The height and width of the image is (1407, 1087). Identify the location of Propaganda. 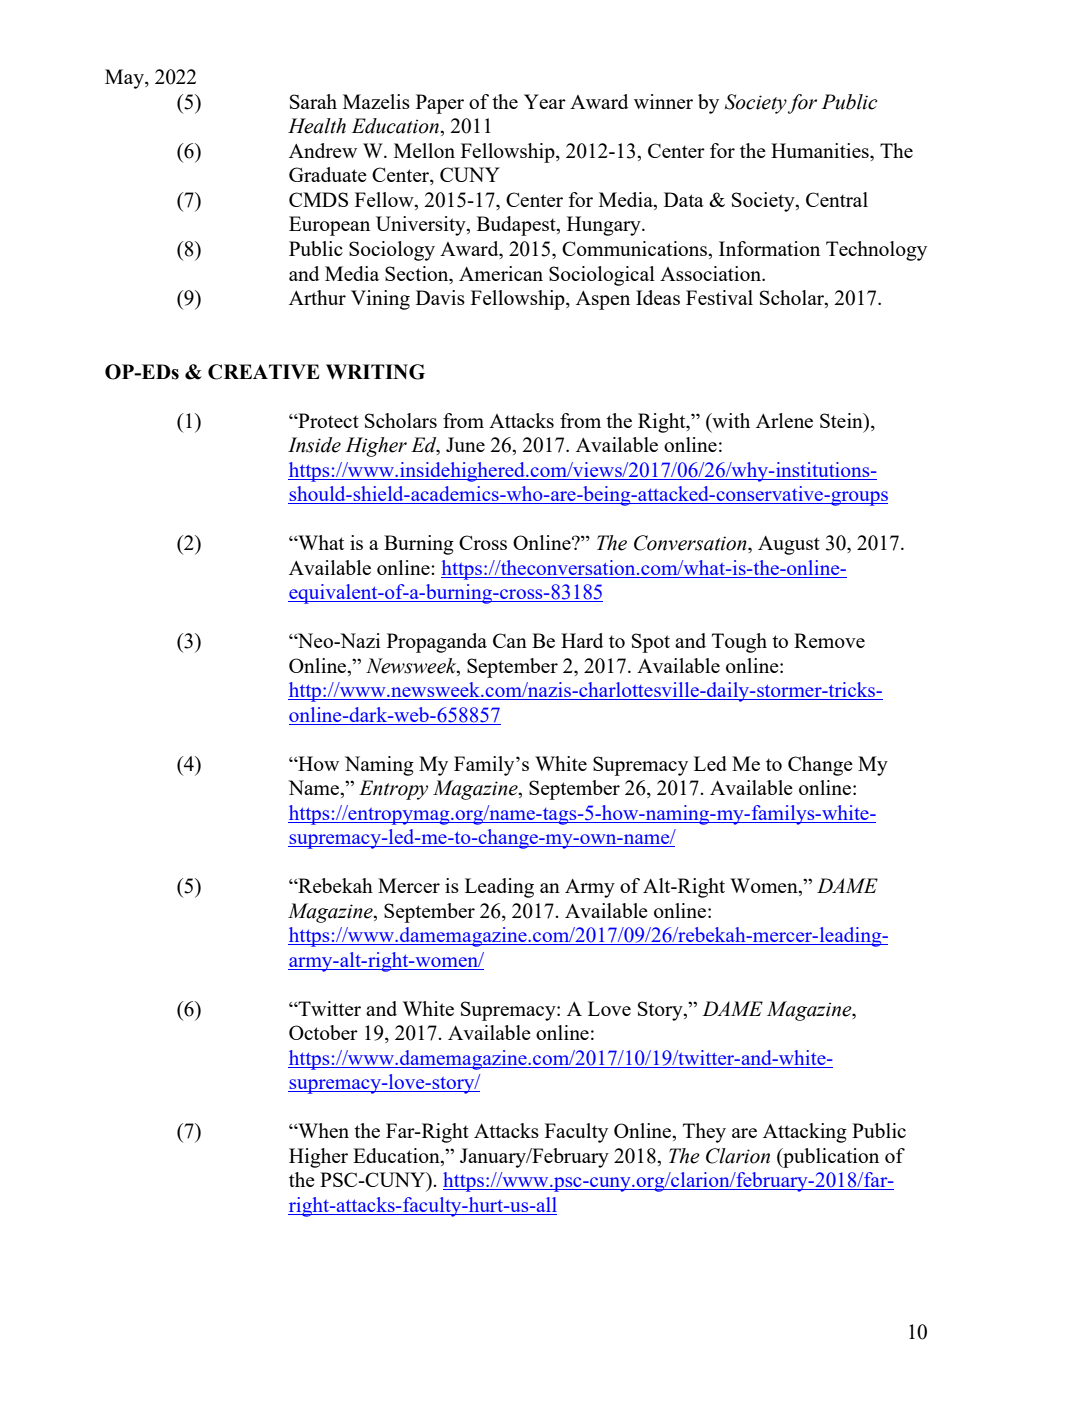
(437, 643).
